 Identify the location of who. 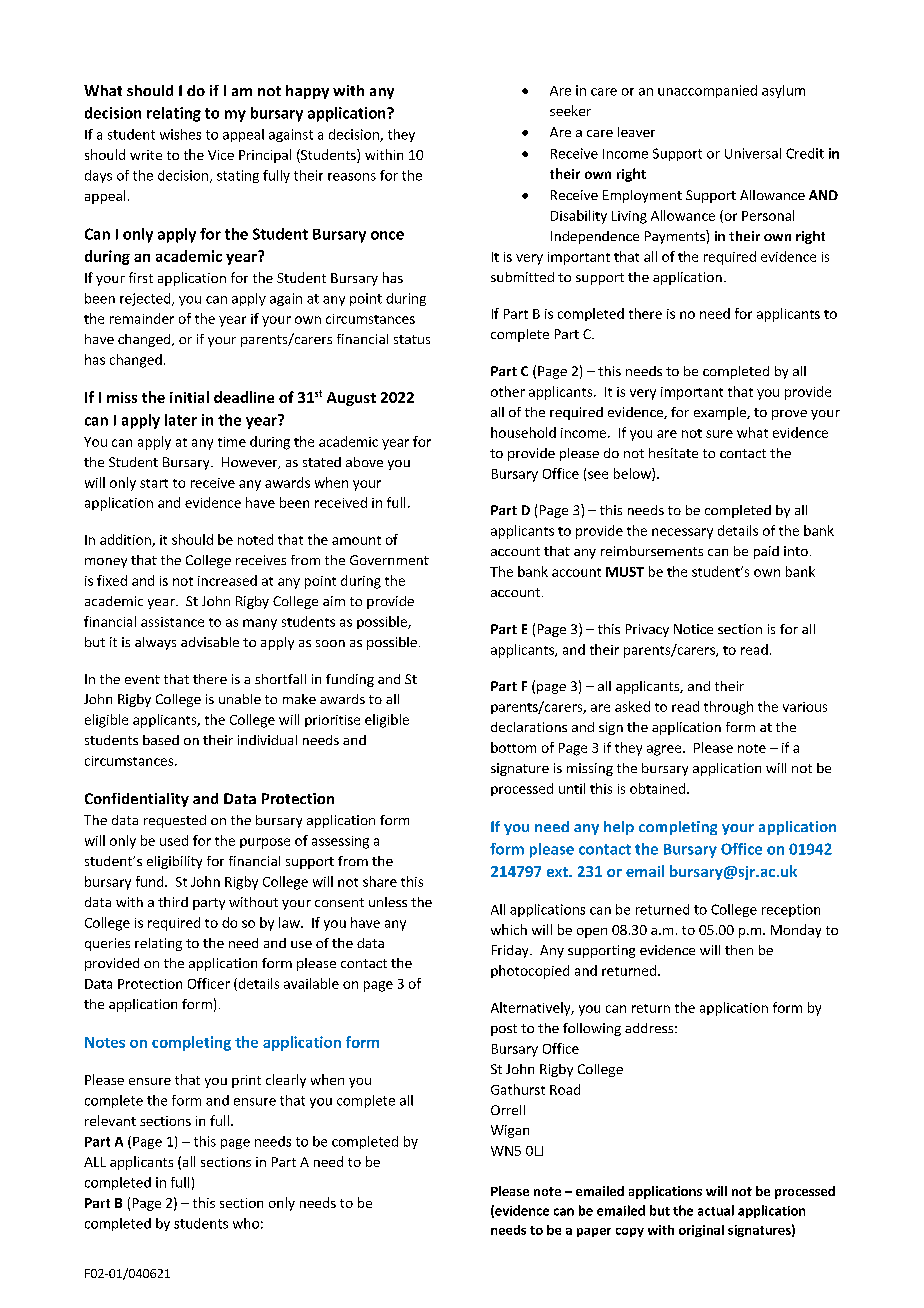
(246, 1223).
